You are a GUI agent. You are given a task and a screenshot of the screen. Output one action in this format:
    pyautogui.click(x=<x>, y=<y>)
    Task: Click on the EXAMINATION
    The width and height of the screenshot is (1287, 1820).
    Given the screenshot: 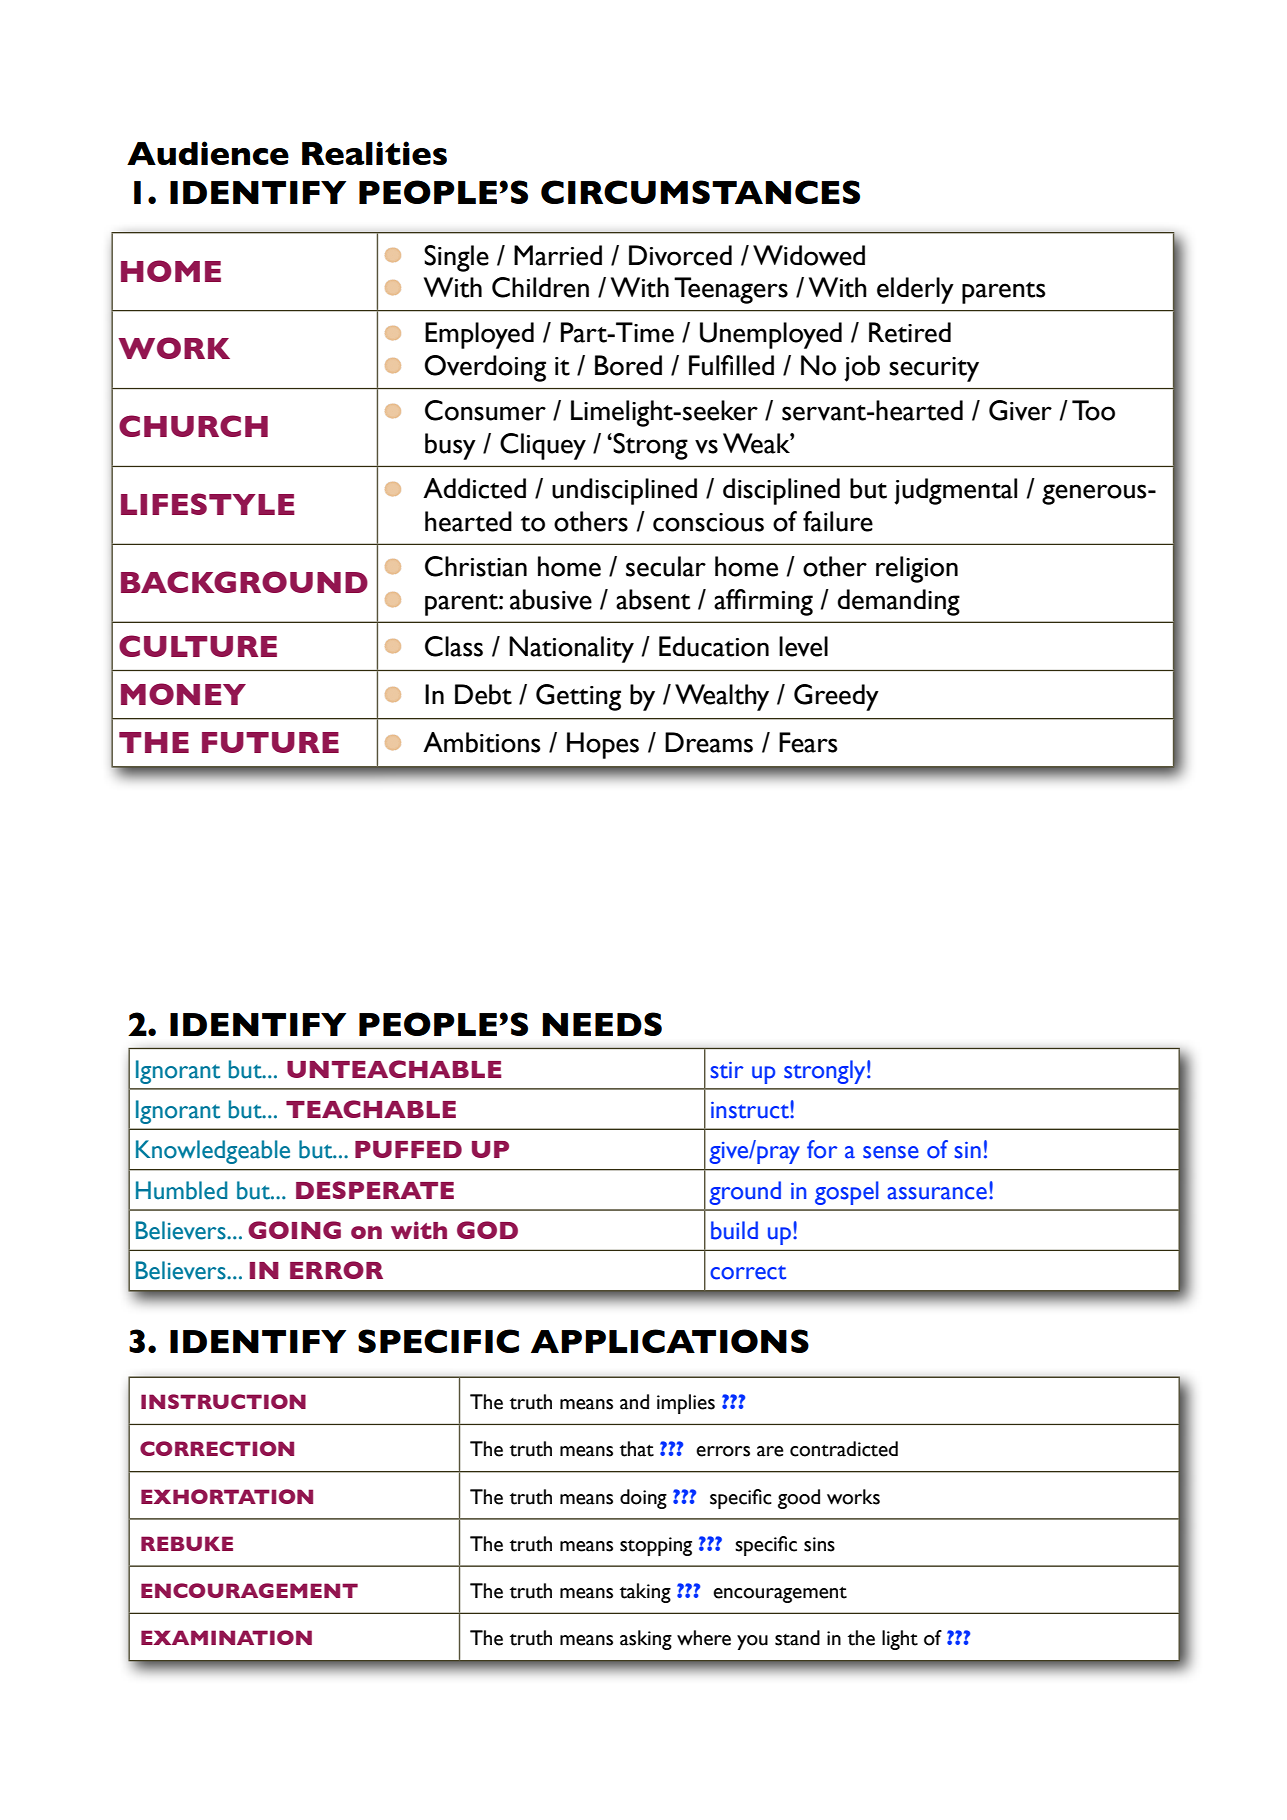 What is the action you would take?
    pyautogui.click(x=226, y=1637)
